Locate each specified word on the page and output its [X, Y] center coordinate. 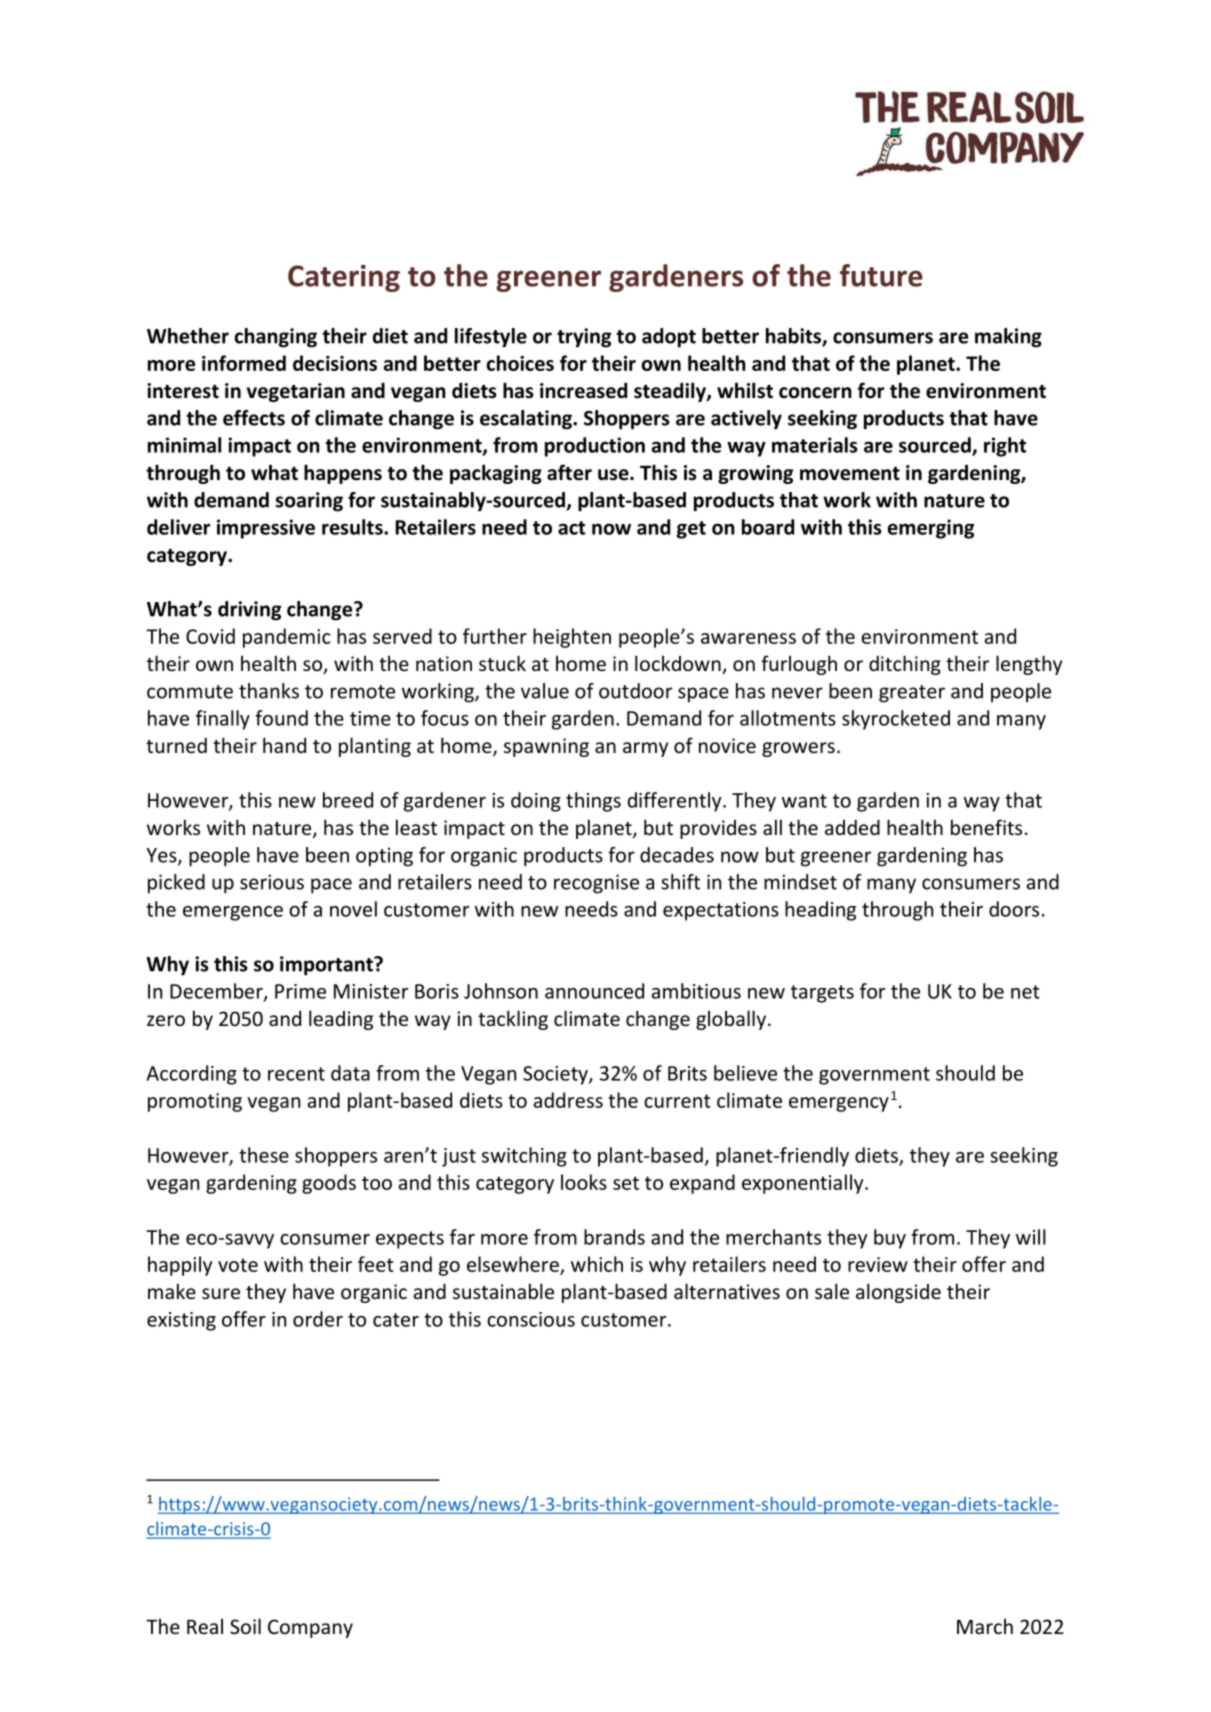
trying [584, 338]
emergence [233, 913]
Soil [245, 1626]
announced [594, 991]
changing [276, 338]
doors [1014, 909]
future [881, 275]
